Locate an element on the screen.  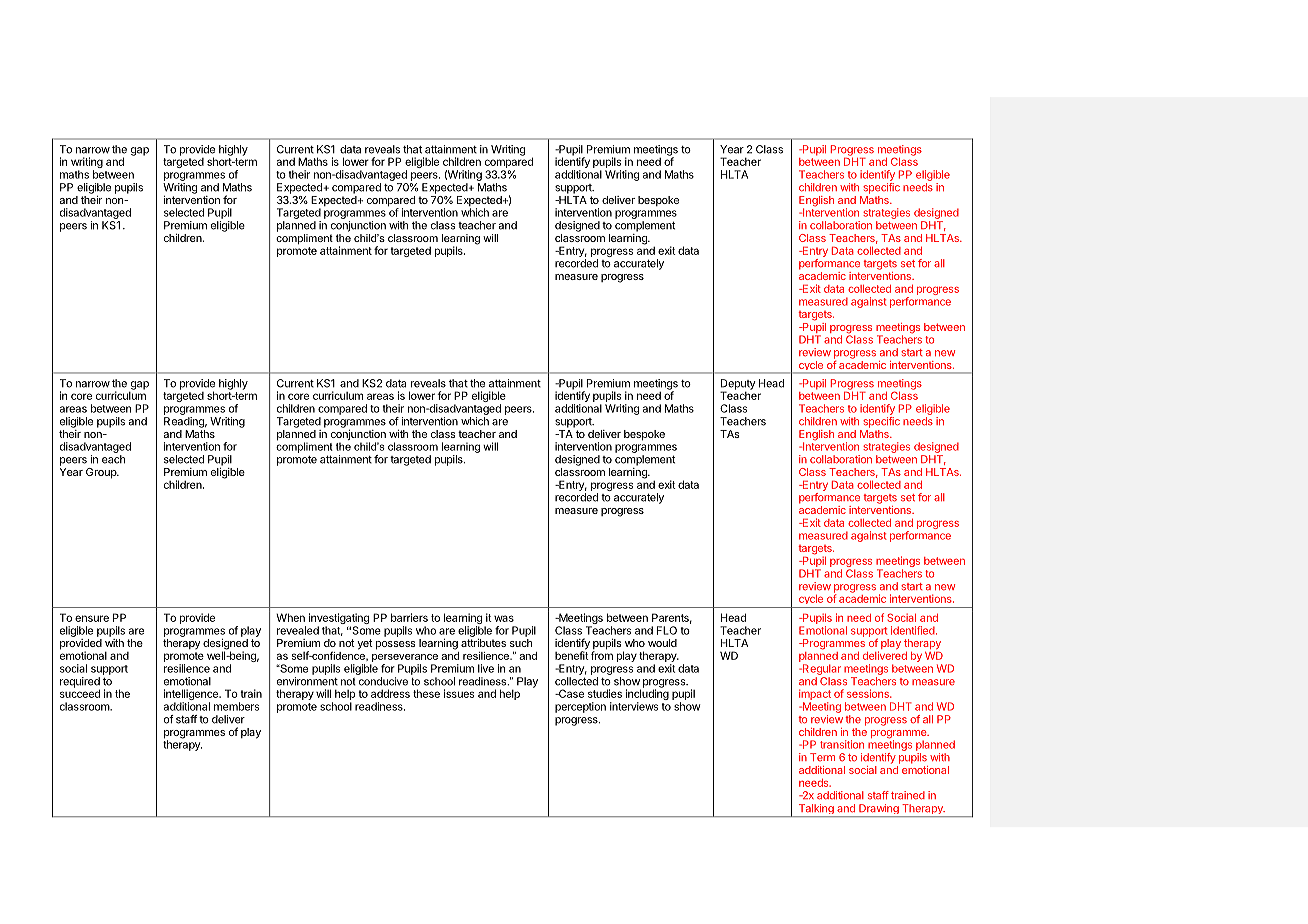
identified is located at coordinates (913, 630).
